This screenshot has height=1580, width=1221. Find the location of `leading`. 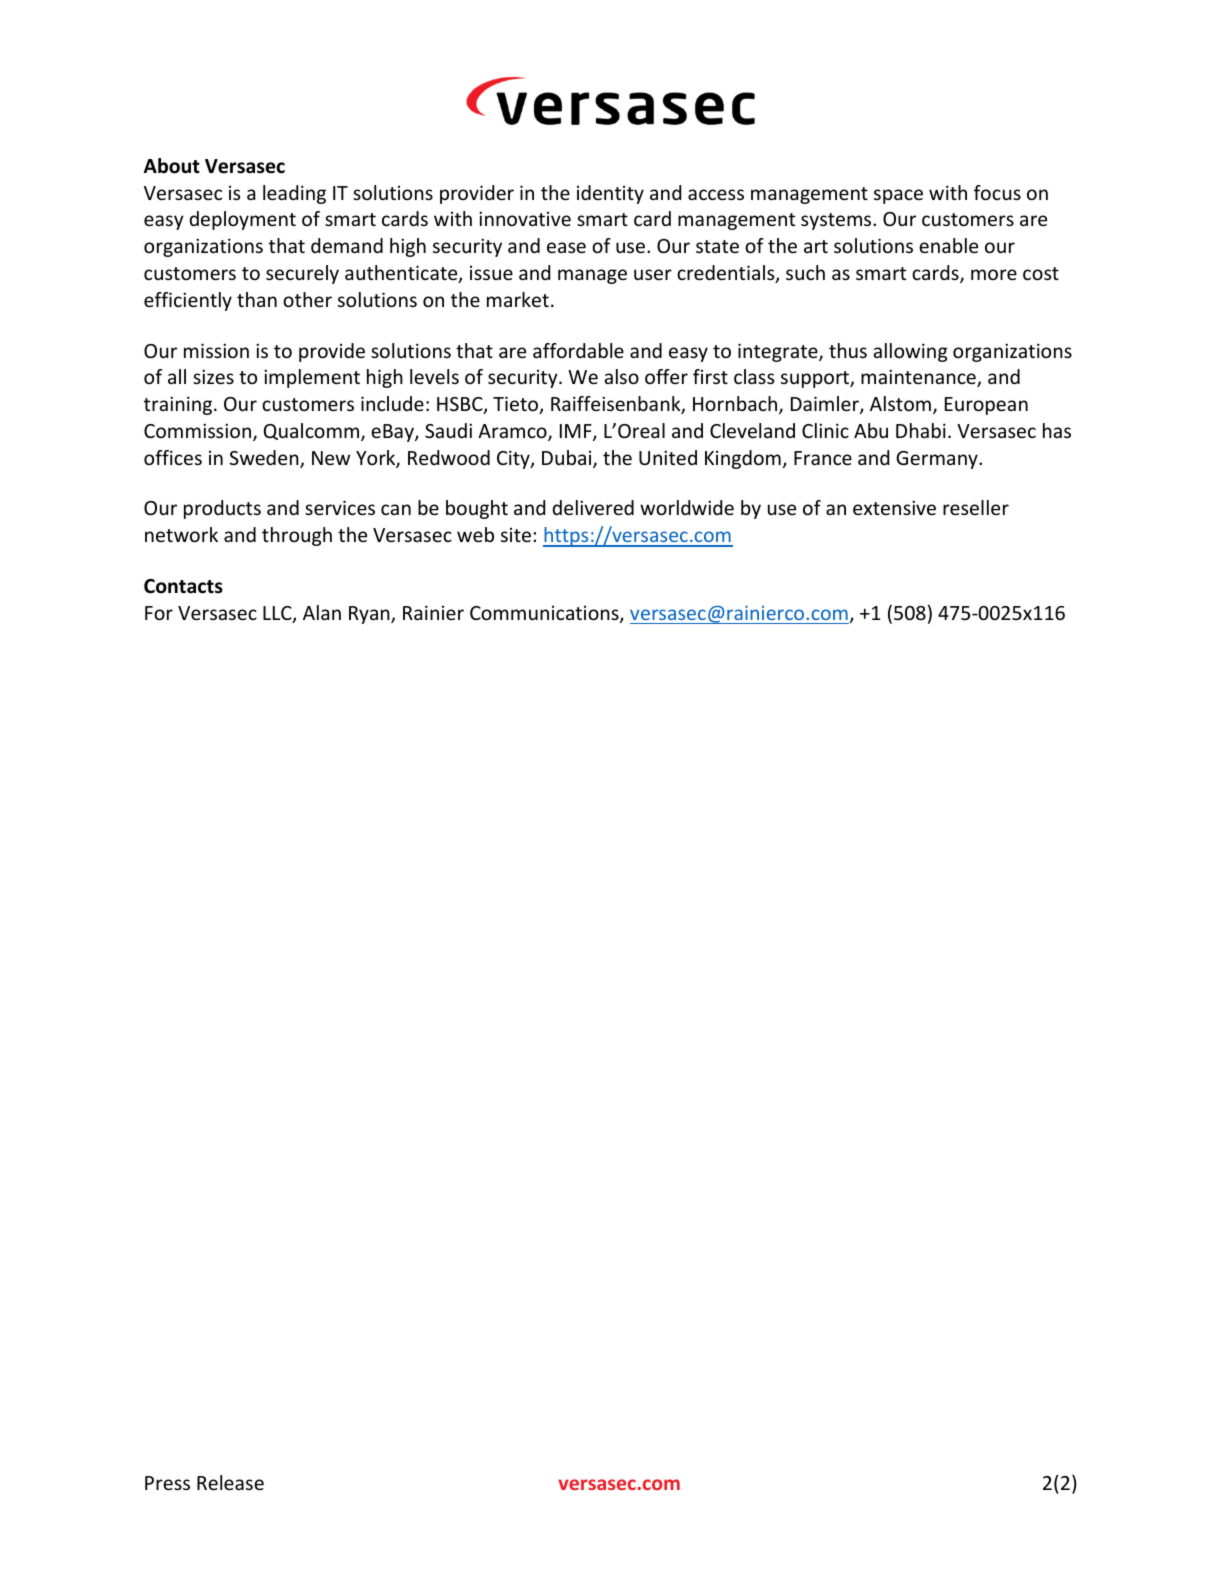

leading is located at coordinates (294, 194).
